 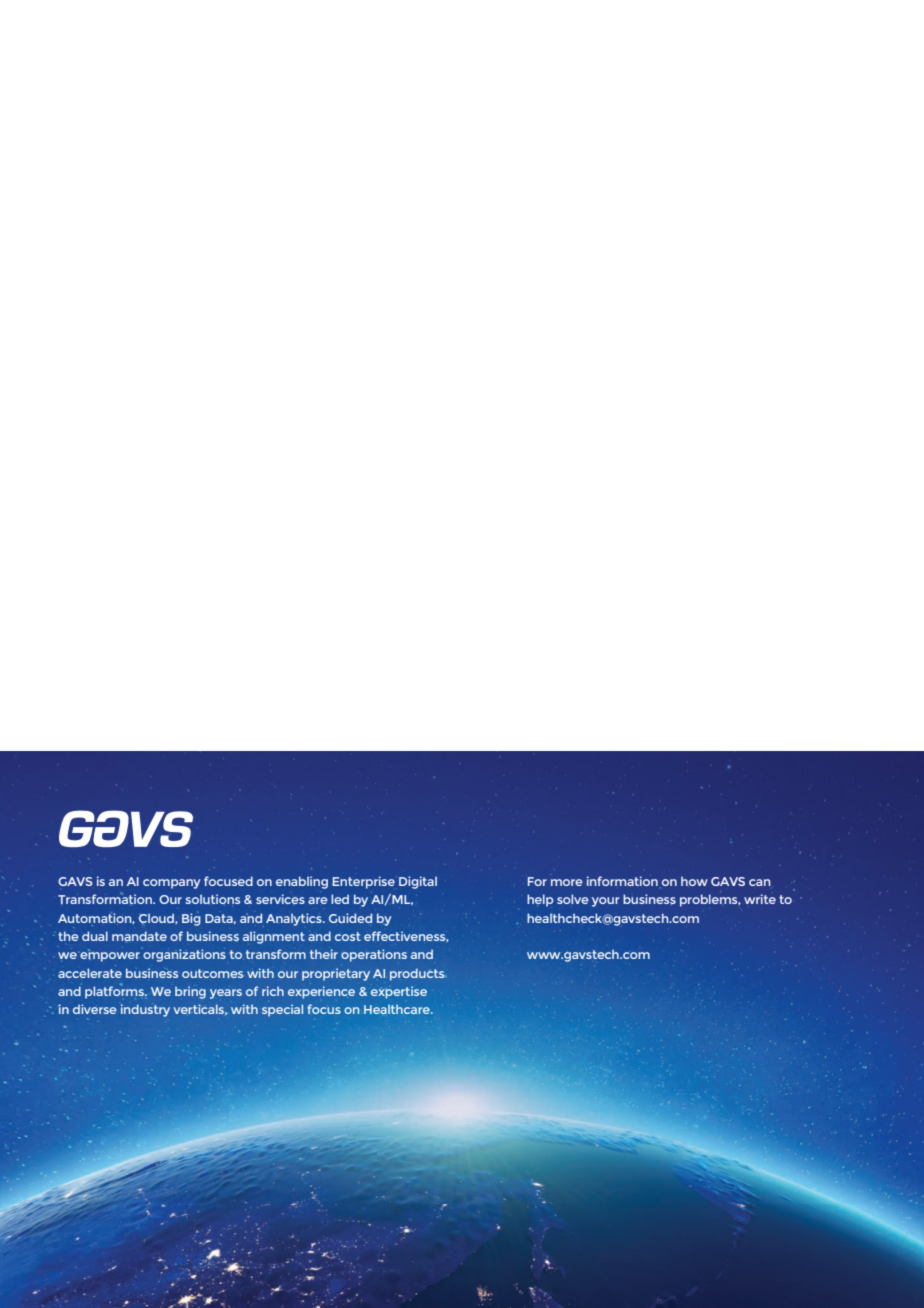 What do you see at coordinates (191, 919) in the screenshot?
I see `Big` at bounding box center [191, 919].
